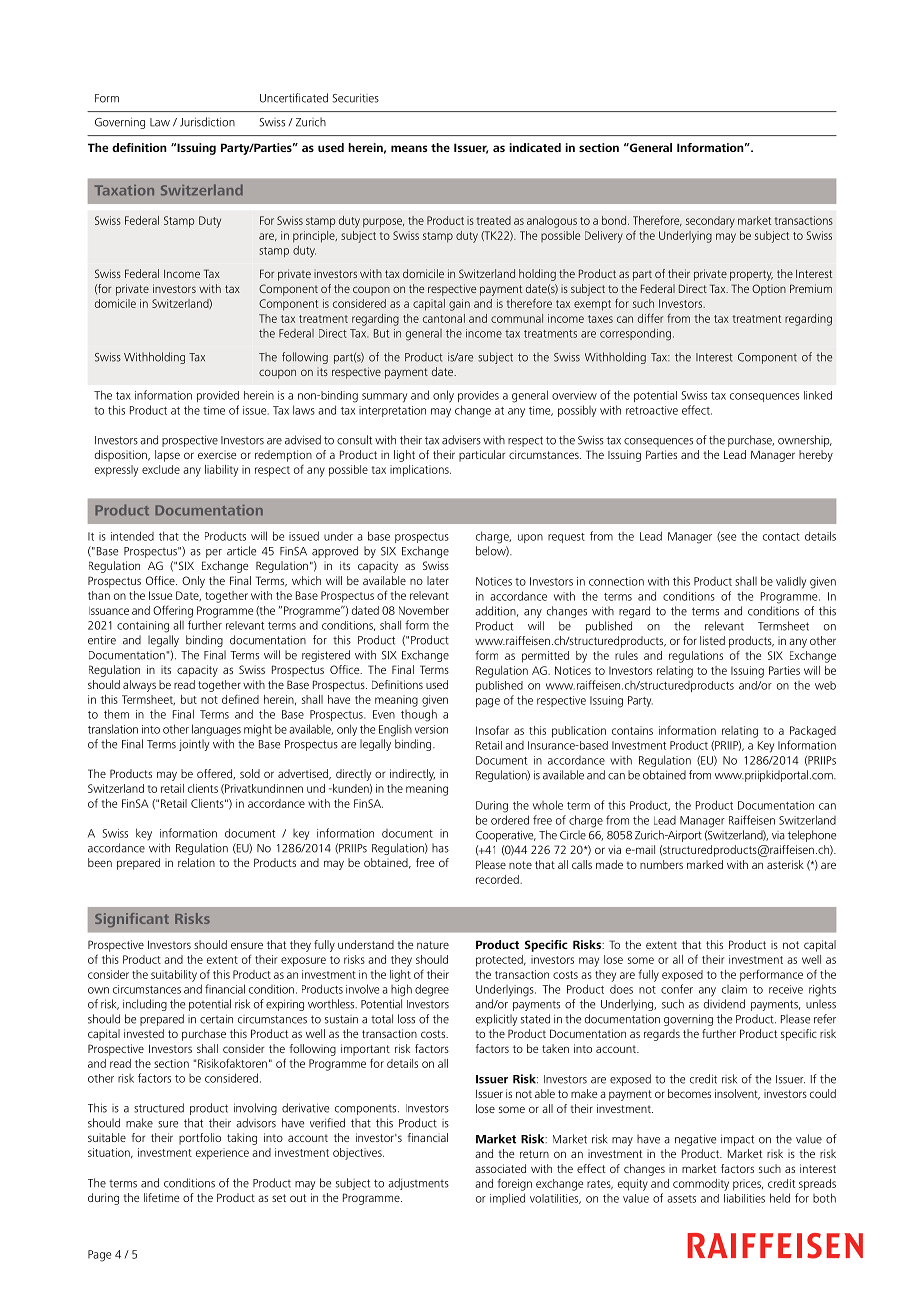  What do you see at coordinates (420, 471) in the image?
I see `implications` at bounding box center [420, 471].
